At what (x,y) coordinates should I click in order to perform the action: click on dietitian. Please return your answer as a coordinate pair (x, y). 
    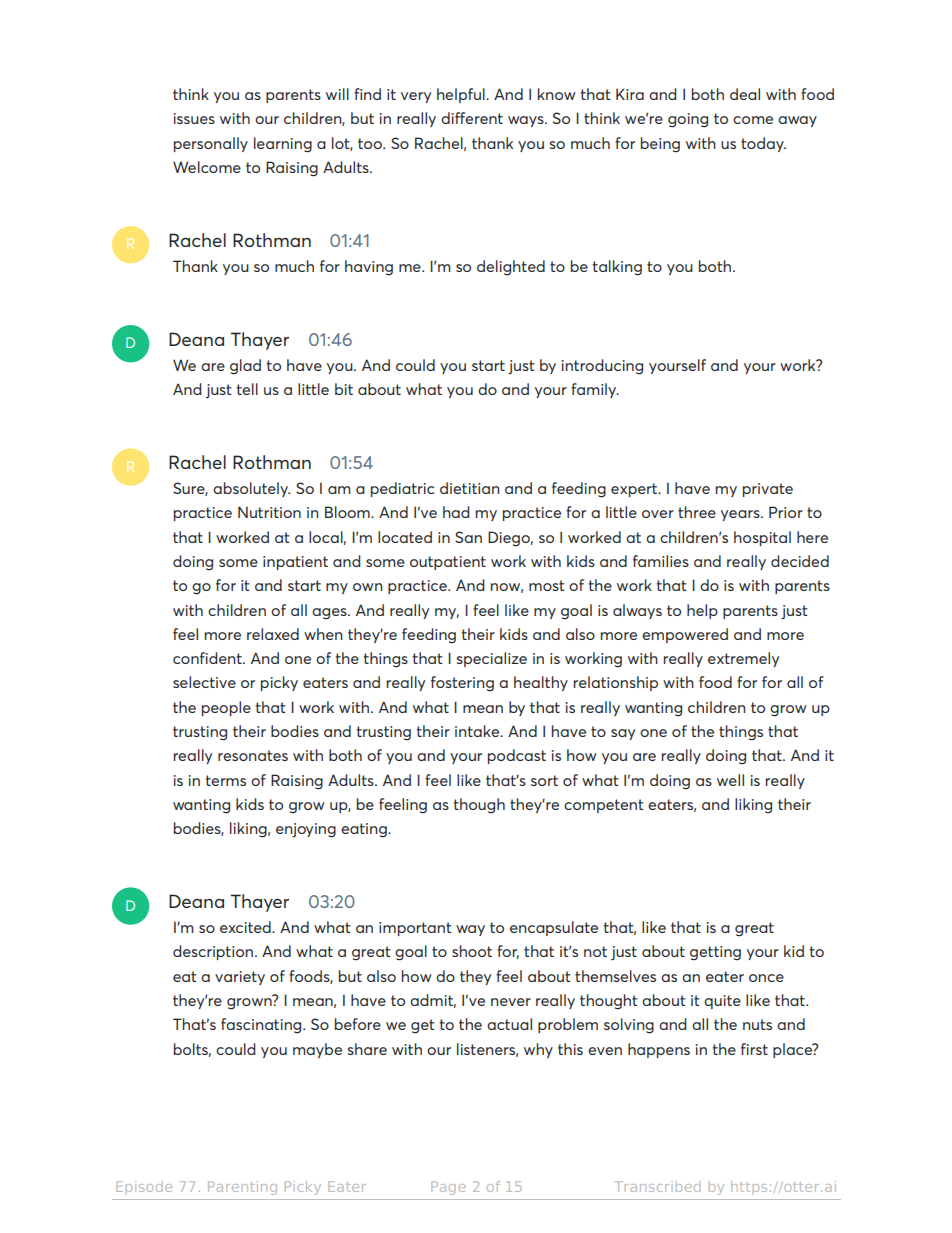
    Looking at the image, I should click on (469, 488).
